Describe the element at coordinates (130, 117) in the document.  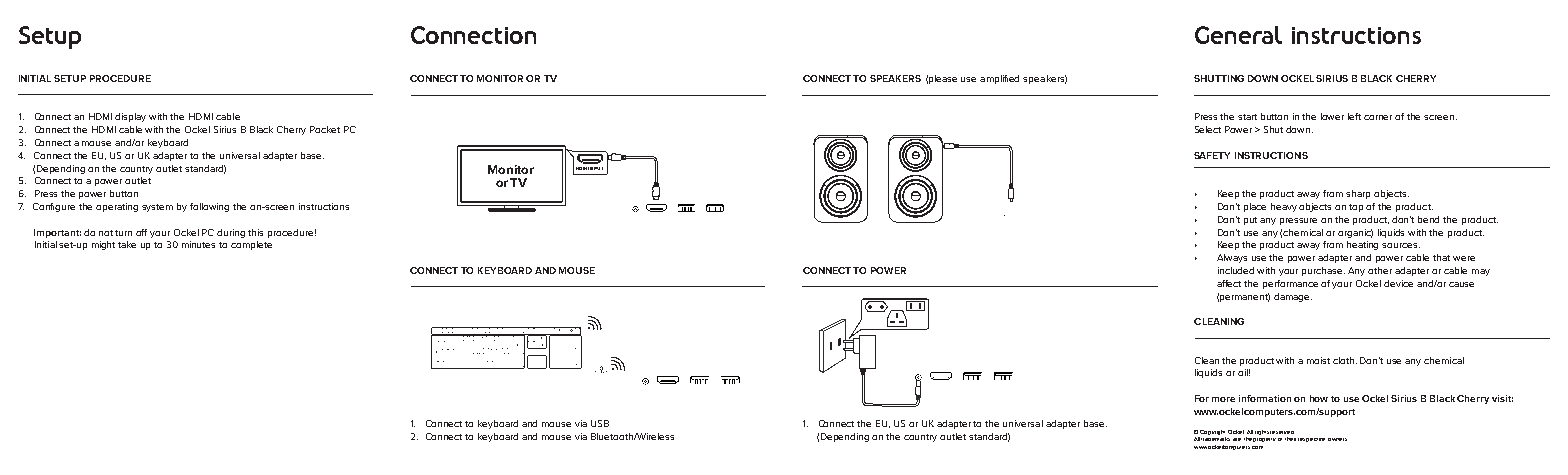
I see `display` at that location.
